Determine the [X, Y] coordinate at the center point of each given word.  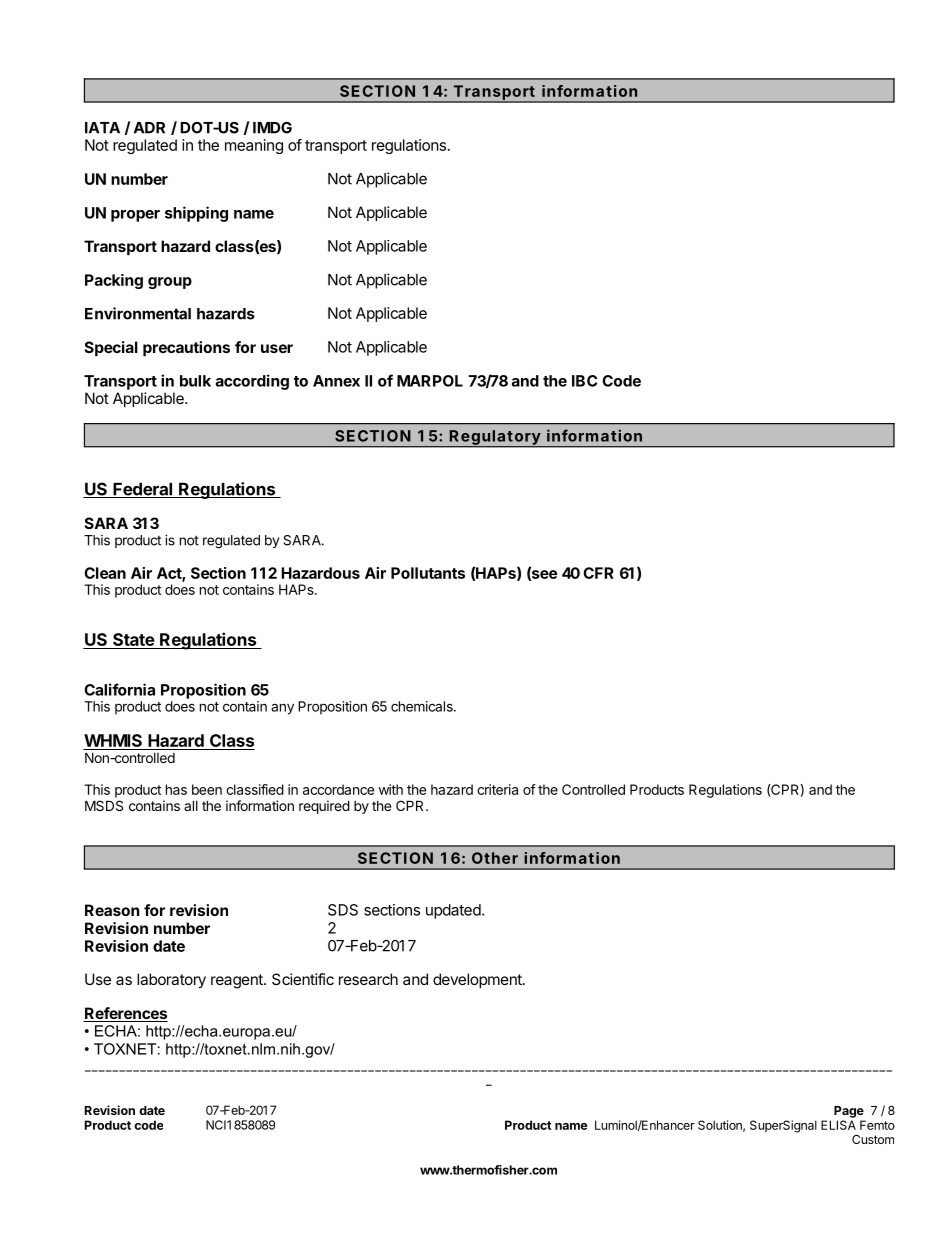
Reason [112, 910]
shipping [196, 214]
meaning [254, 146]
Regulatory [495, 438]
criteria [497, 789]
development [478, 980]
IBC [584, 381]
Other [495, 858]
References [125, 1014]
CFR [598, 573]
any [282, 709]
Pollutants [428, 573]
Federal [142, 490]
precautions [186, 348]
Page [849, 1112]
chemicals [423, 706]
